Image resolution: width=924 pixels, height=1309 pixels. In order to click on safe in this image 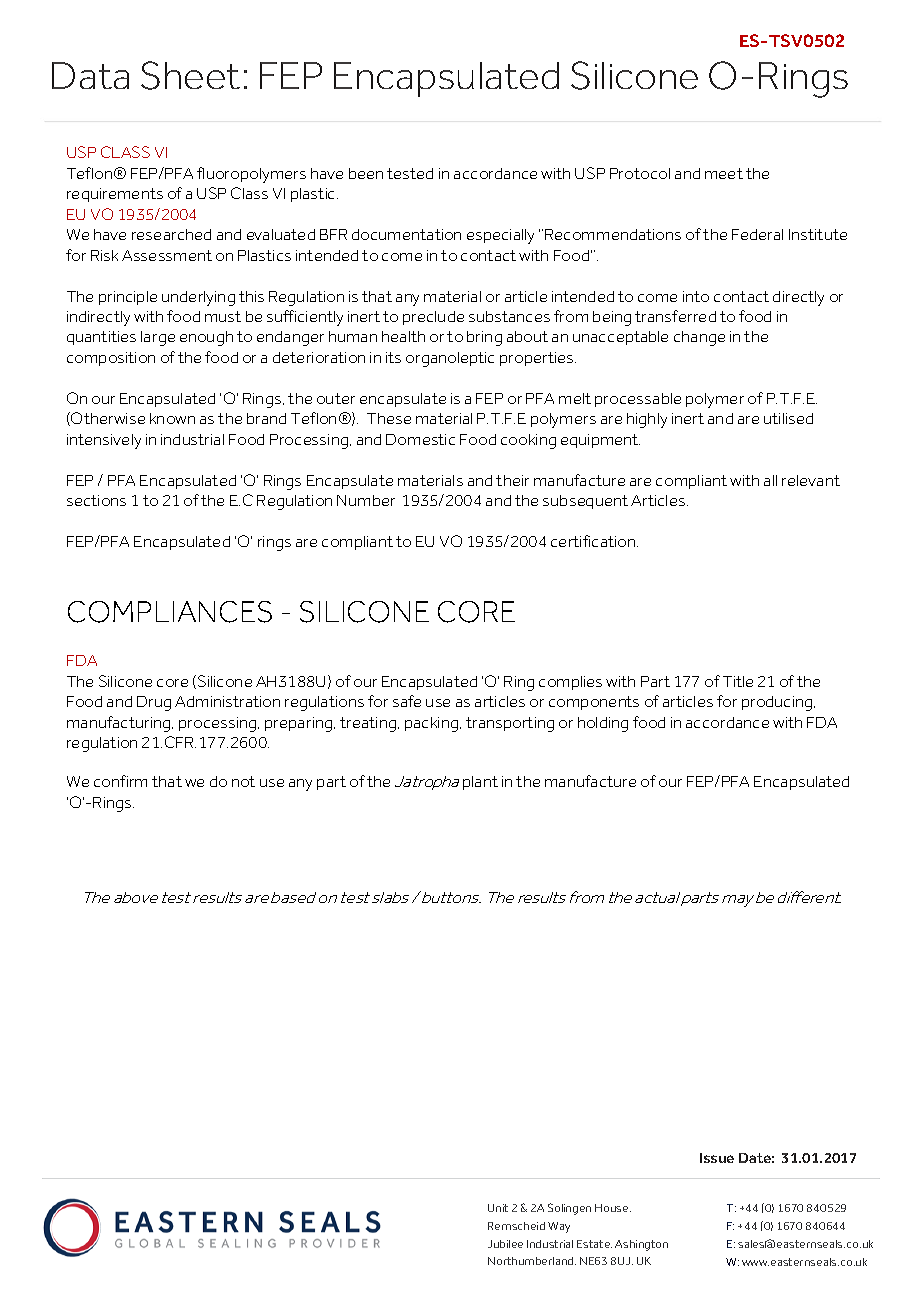, I will do `click(407, 701)`.
